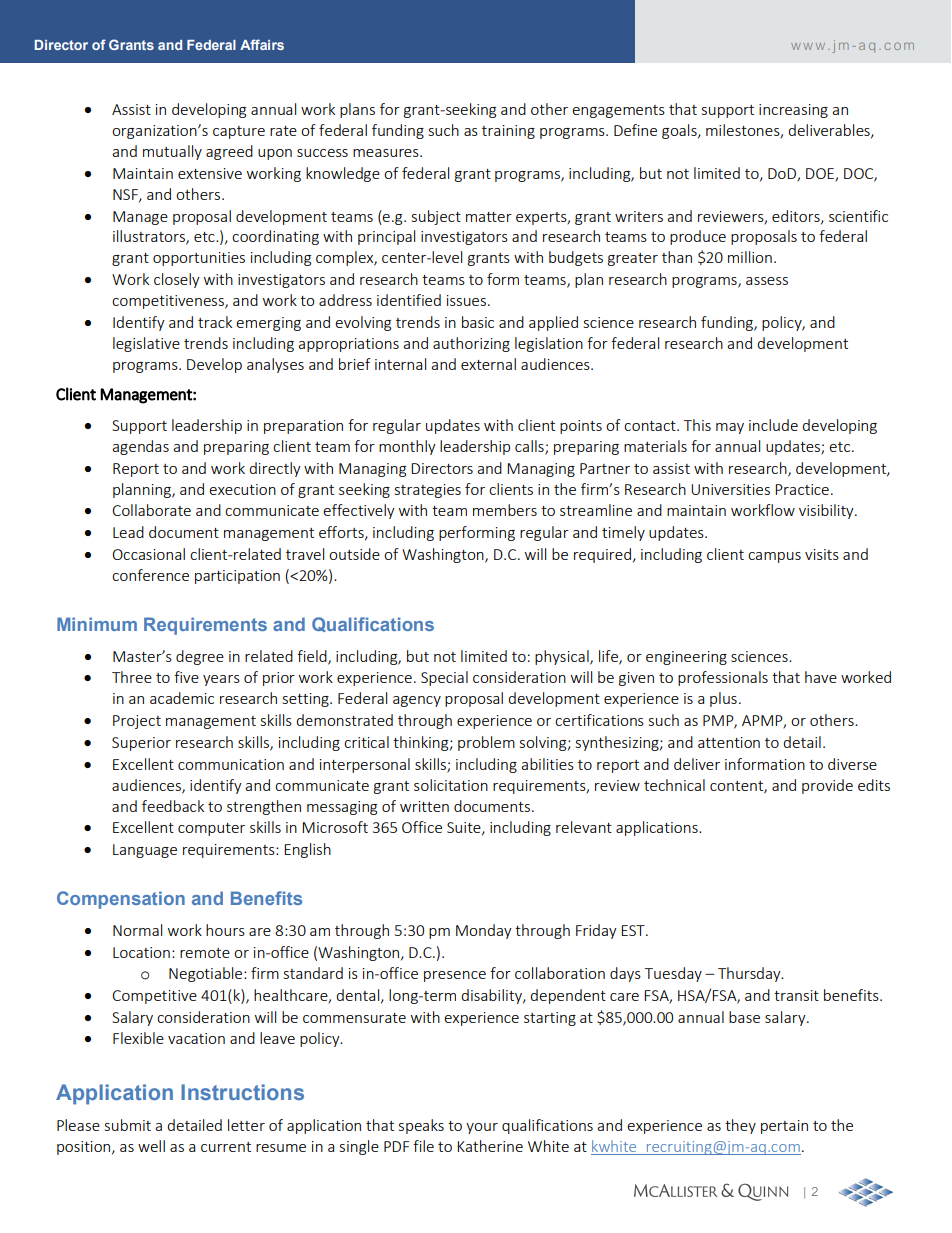 The height and width of the screenshot is (1233, 952). I want to click on Language, so click(145, 851).
